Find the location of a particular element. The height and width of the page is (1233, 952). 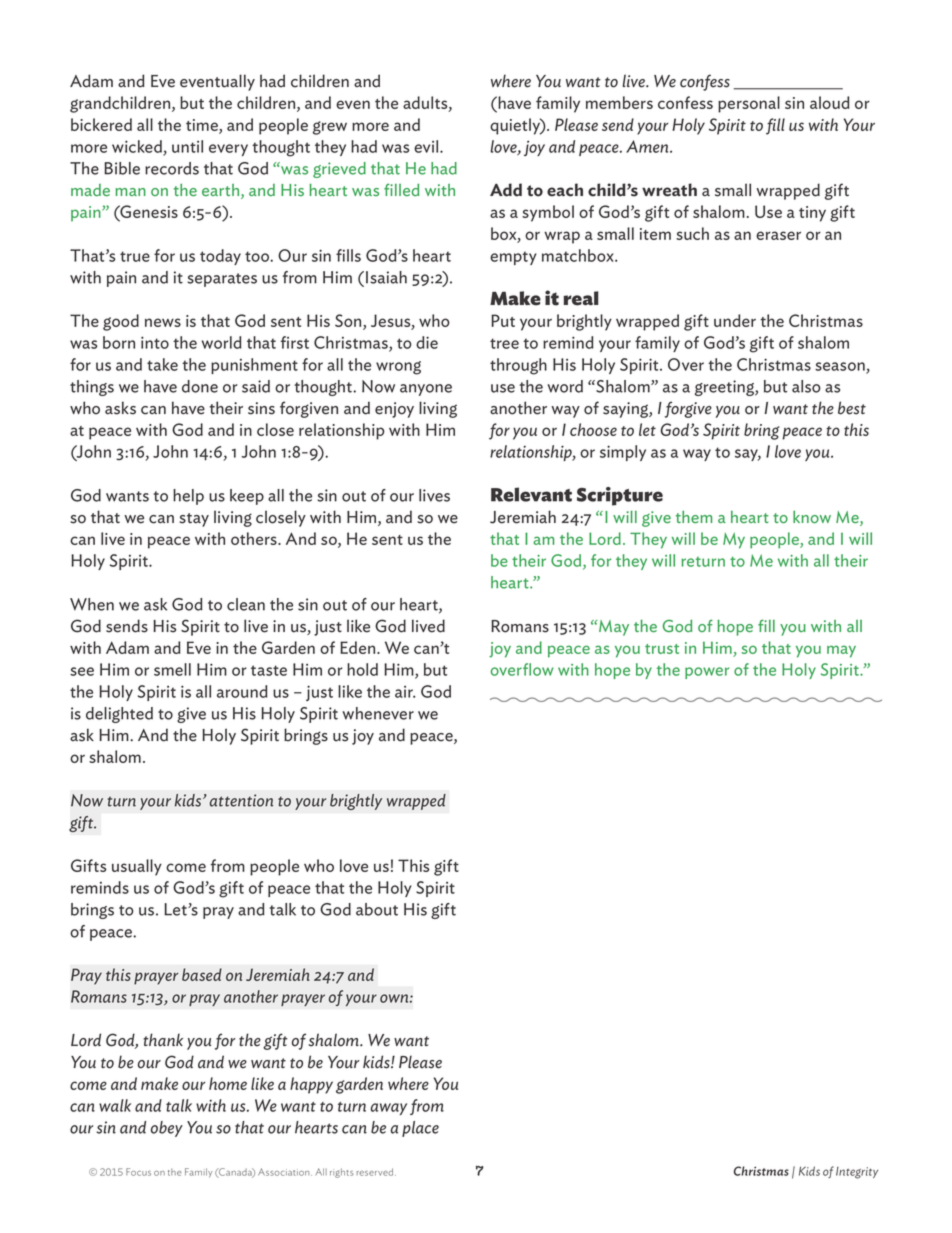

know is located at coordinates (812, 517).
